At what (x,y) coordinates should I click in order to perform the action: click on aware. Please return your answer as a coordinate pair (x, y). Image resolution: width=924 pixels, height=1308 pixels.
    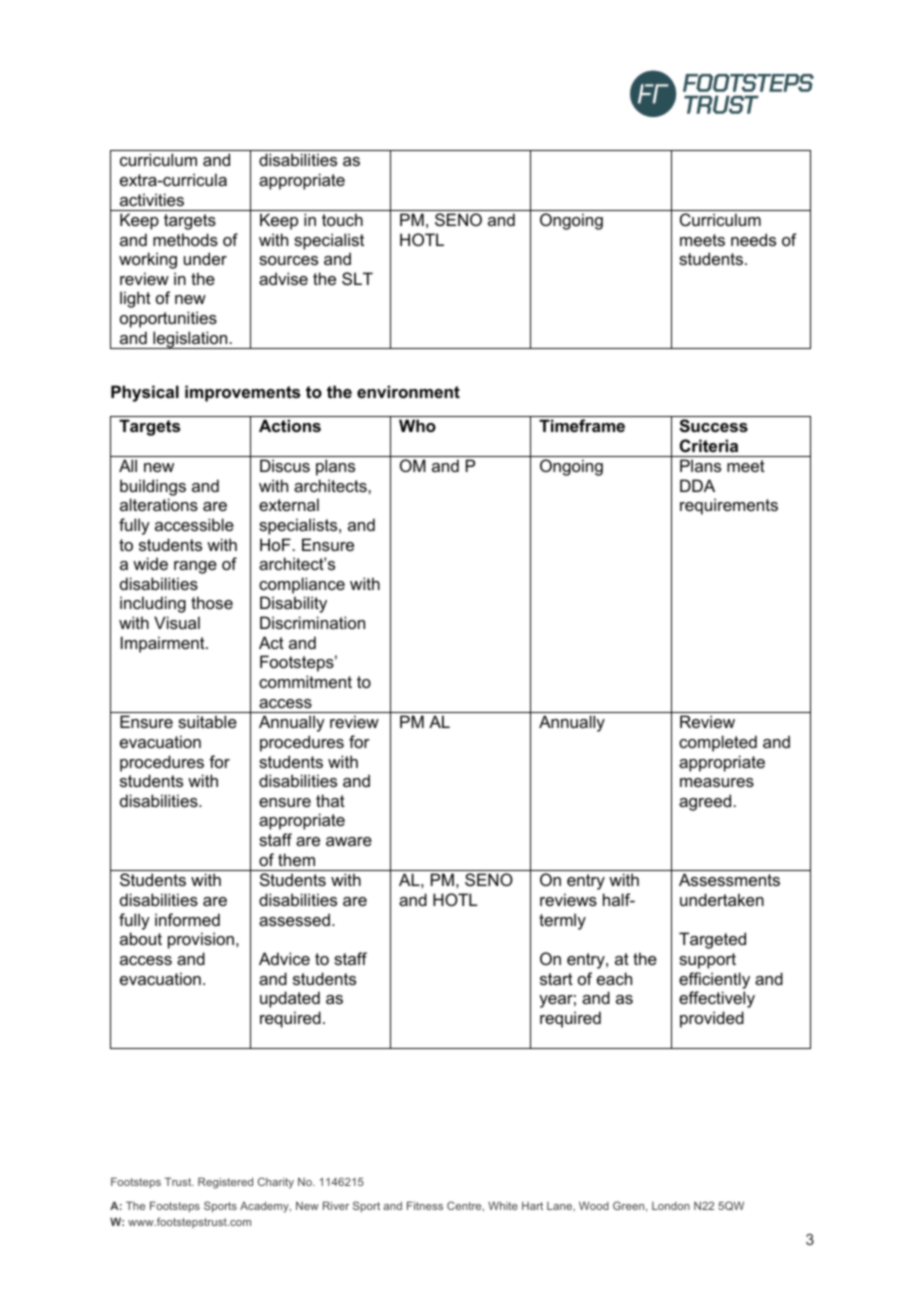
    Looking at the image, I should click on (349, 841).
